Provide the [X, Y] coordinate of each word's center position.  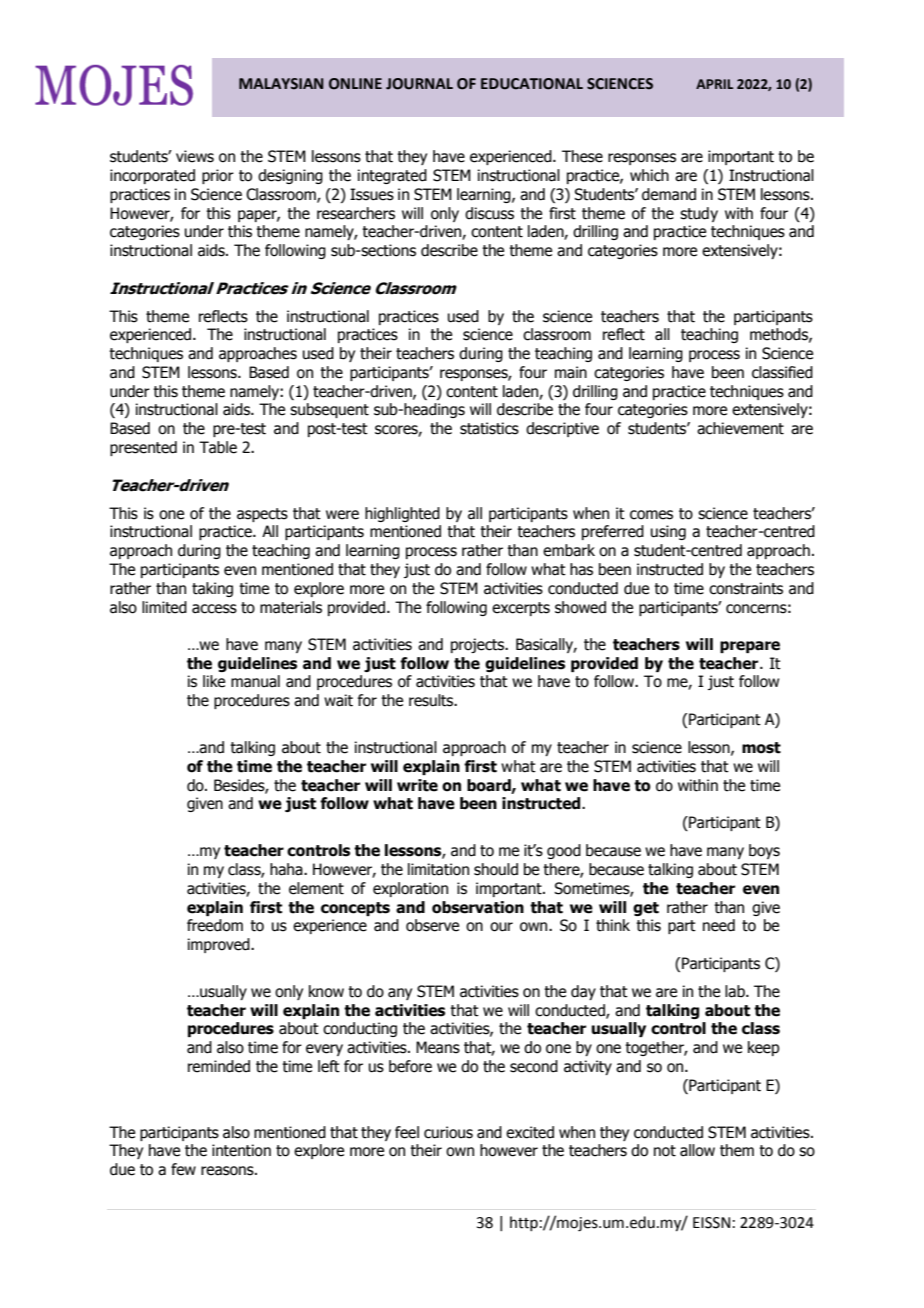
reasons [228, 1171]
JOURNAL [419, 84]
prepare [750, 647]
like [214, 681]
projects [479, 645]
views [195, 156]
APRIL [714, 84]
